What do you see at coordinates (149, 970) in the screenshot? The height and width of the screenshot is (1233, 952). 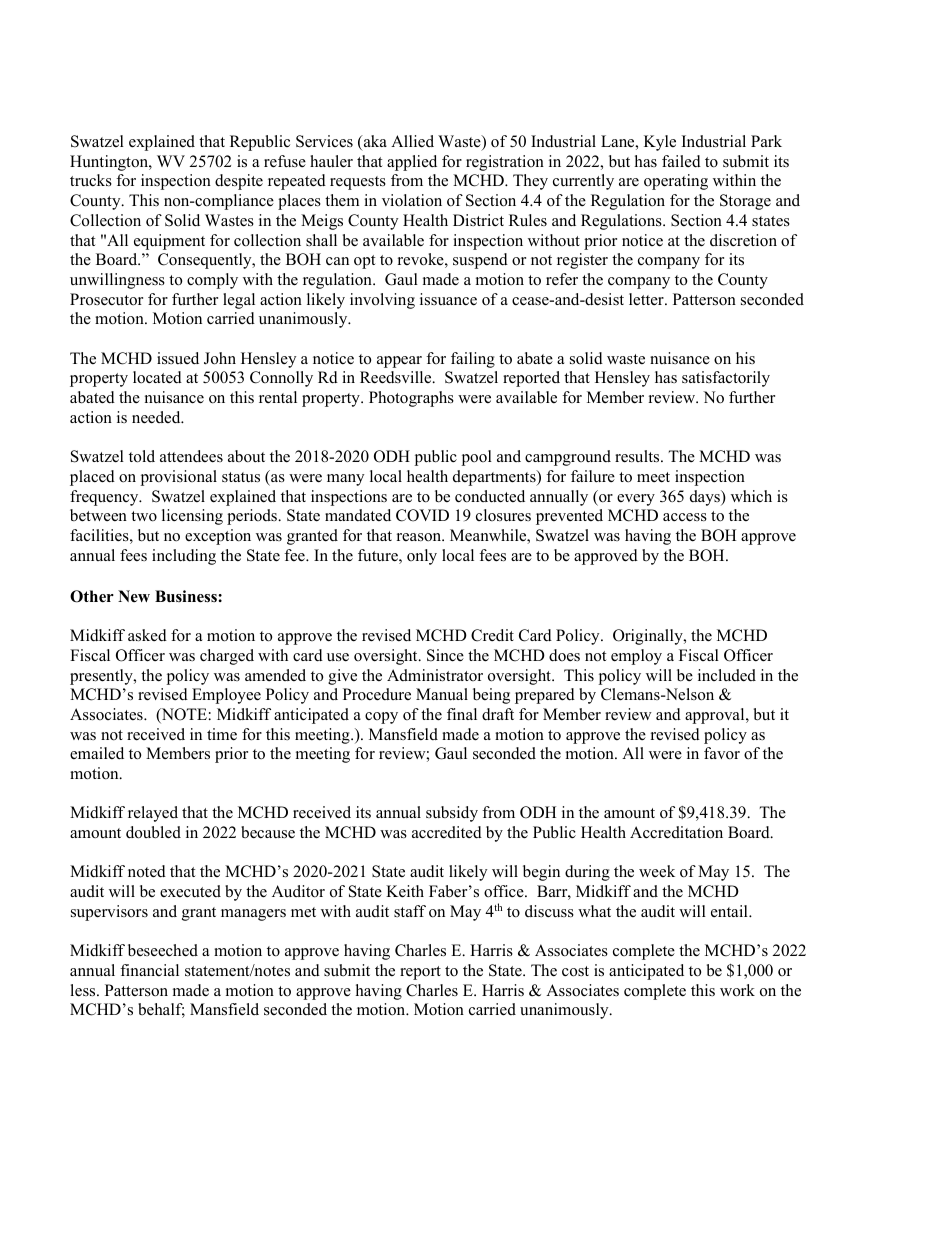 I see `financial` at bounding box center [149, 970].
